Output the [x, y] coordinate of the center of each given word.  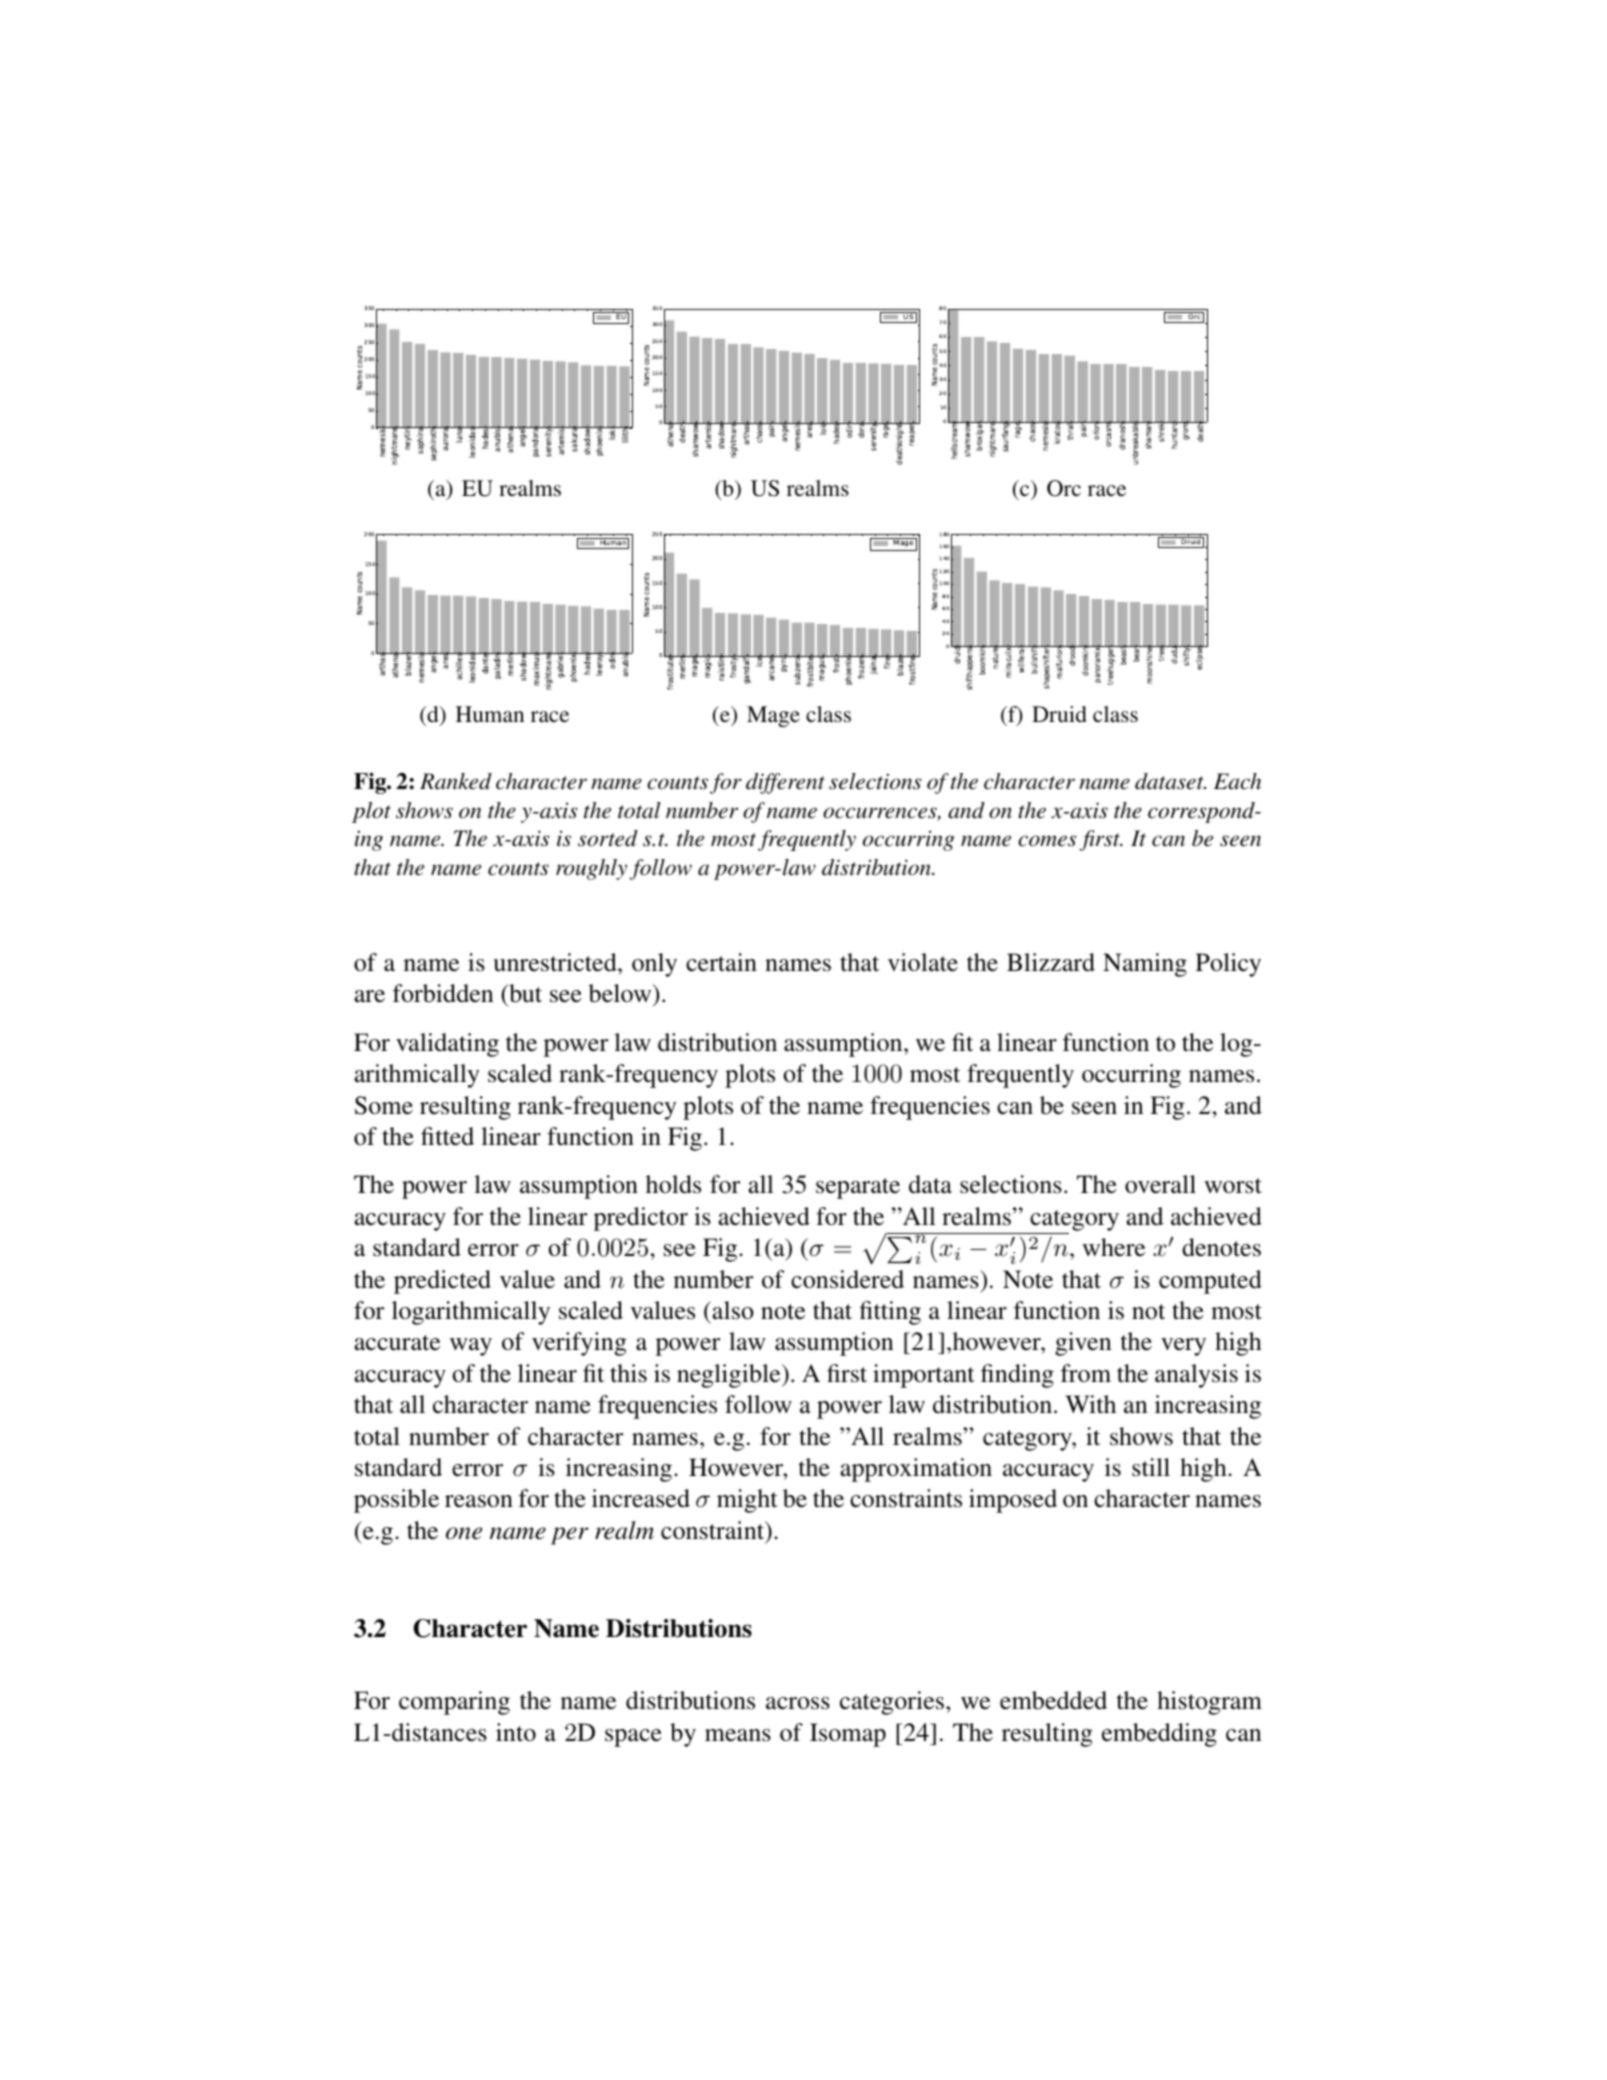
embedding [1159, 1735]
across [798, 1703]
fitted [447, 1136]
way [471, 1347]
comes [1047, 841]
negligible [730, 1376]
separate [858, 1188]
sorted [608, 838]
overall [1160, 1184]
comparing [454, 1703]
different [785, 783]
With [1090, 1404]
